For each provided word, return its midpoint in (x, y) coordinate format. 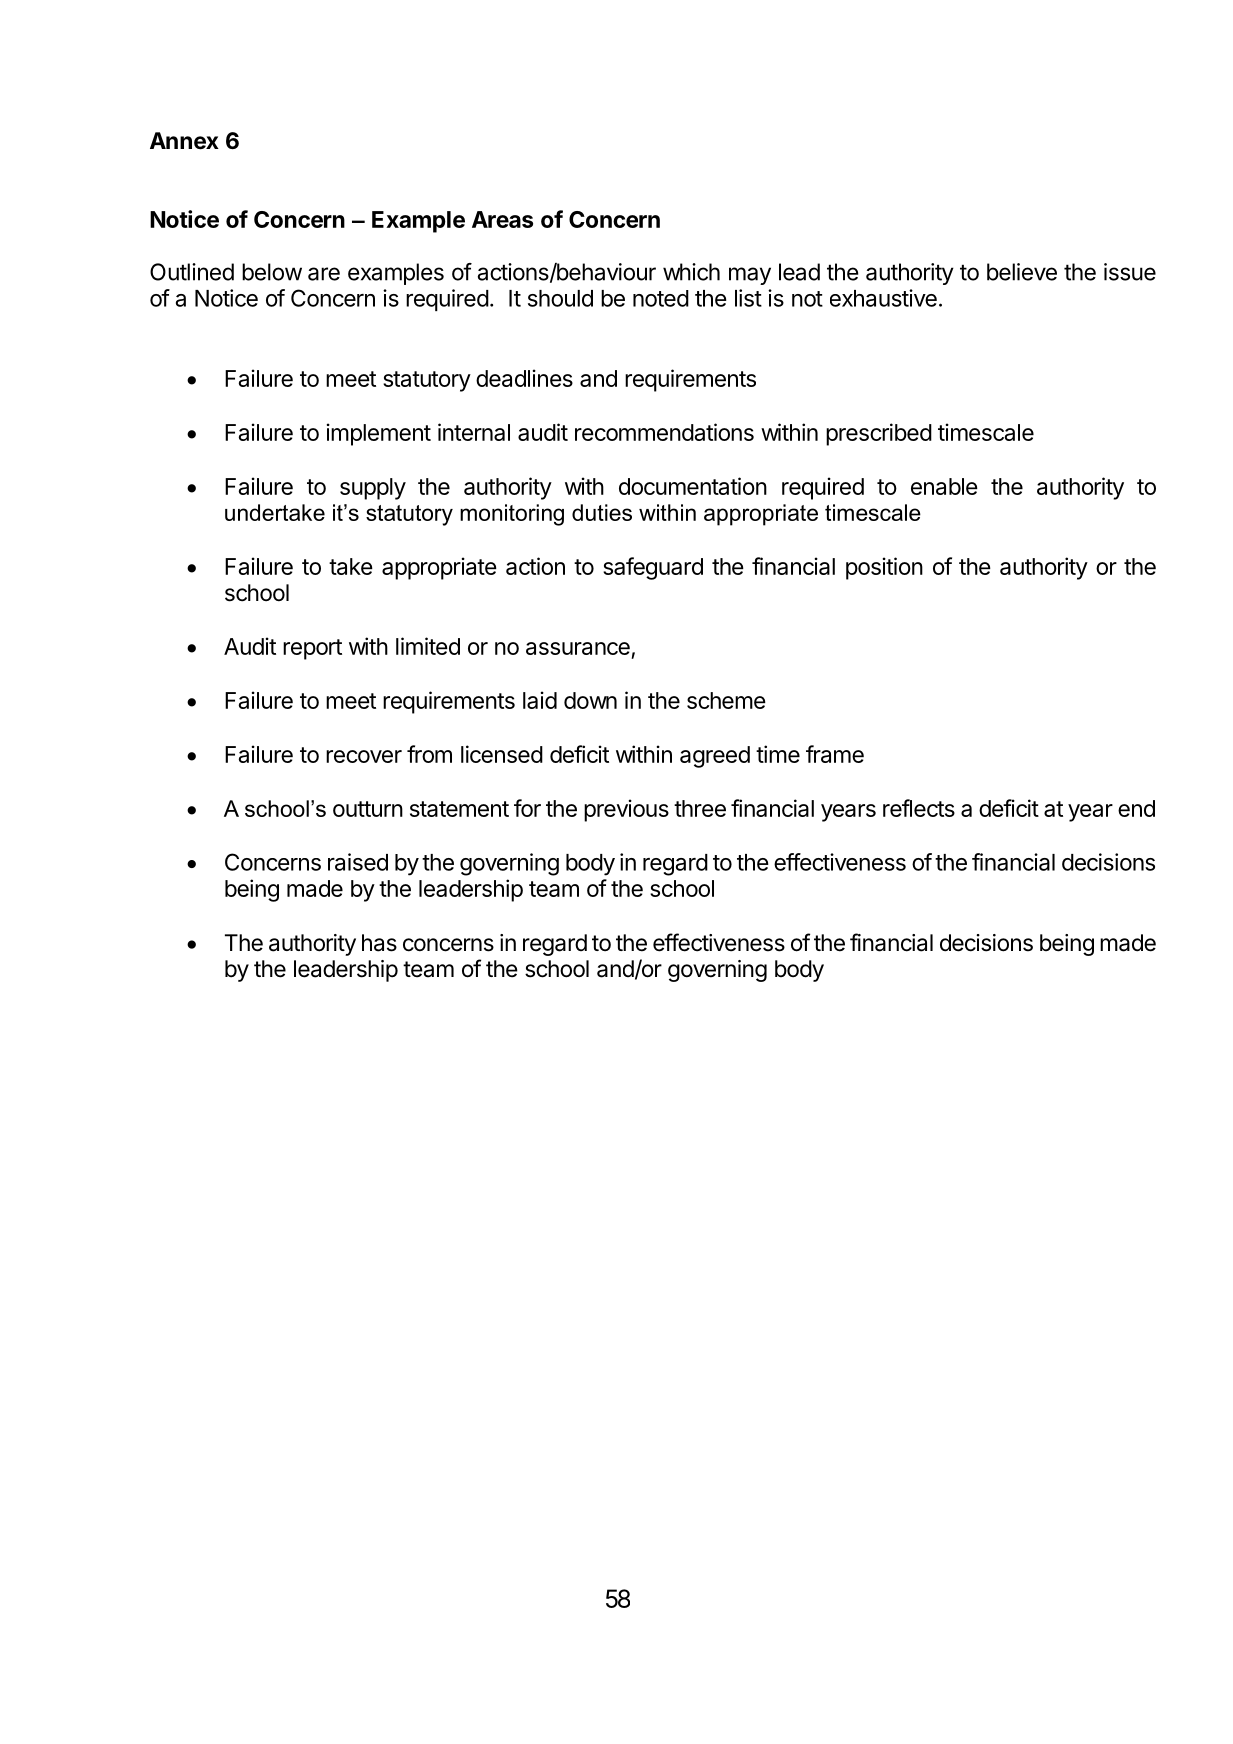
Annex (184, 141)
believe (1022, 272)
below (272, 272)
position (884, 568)
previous (626, 810)
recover (364, 756)
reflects (919, 808)
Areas (502, 219)
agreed (715, 757)
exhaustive (883, 298)
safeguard (653, 568)
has (379, 943)
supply (373, 489)
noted (661, 298)
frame (835, 754)
